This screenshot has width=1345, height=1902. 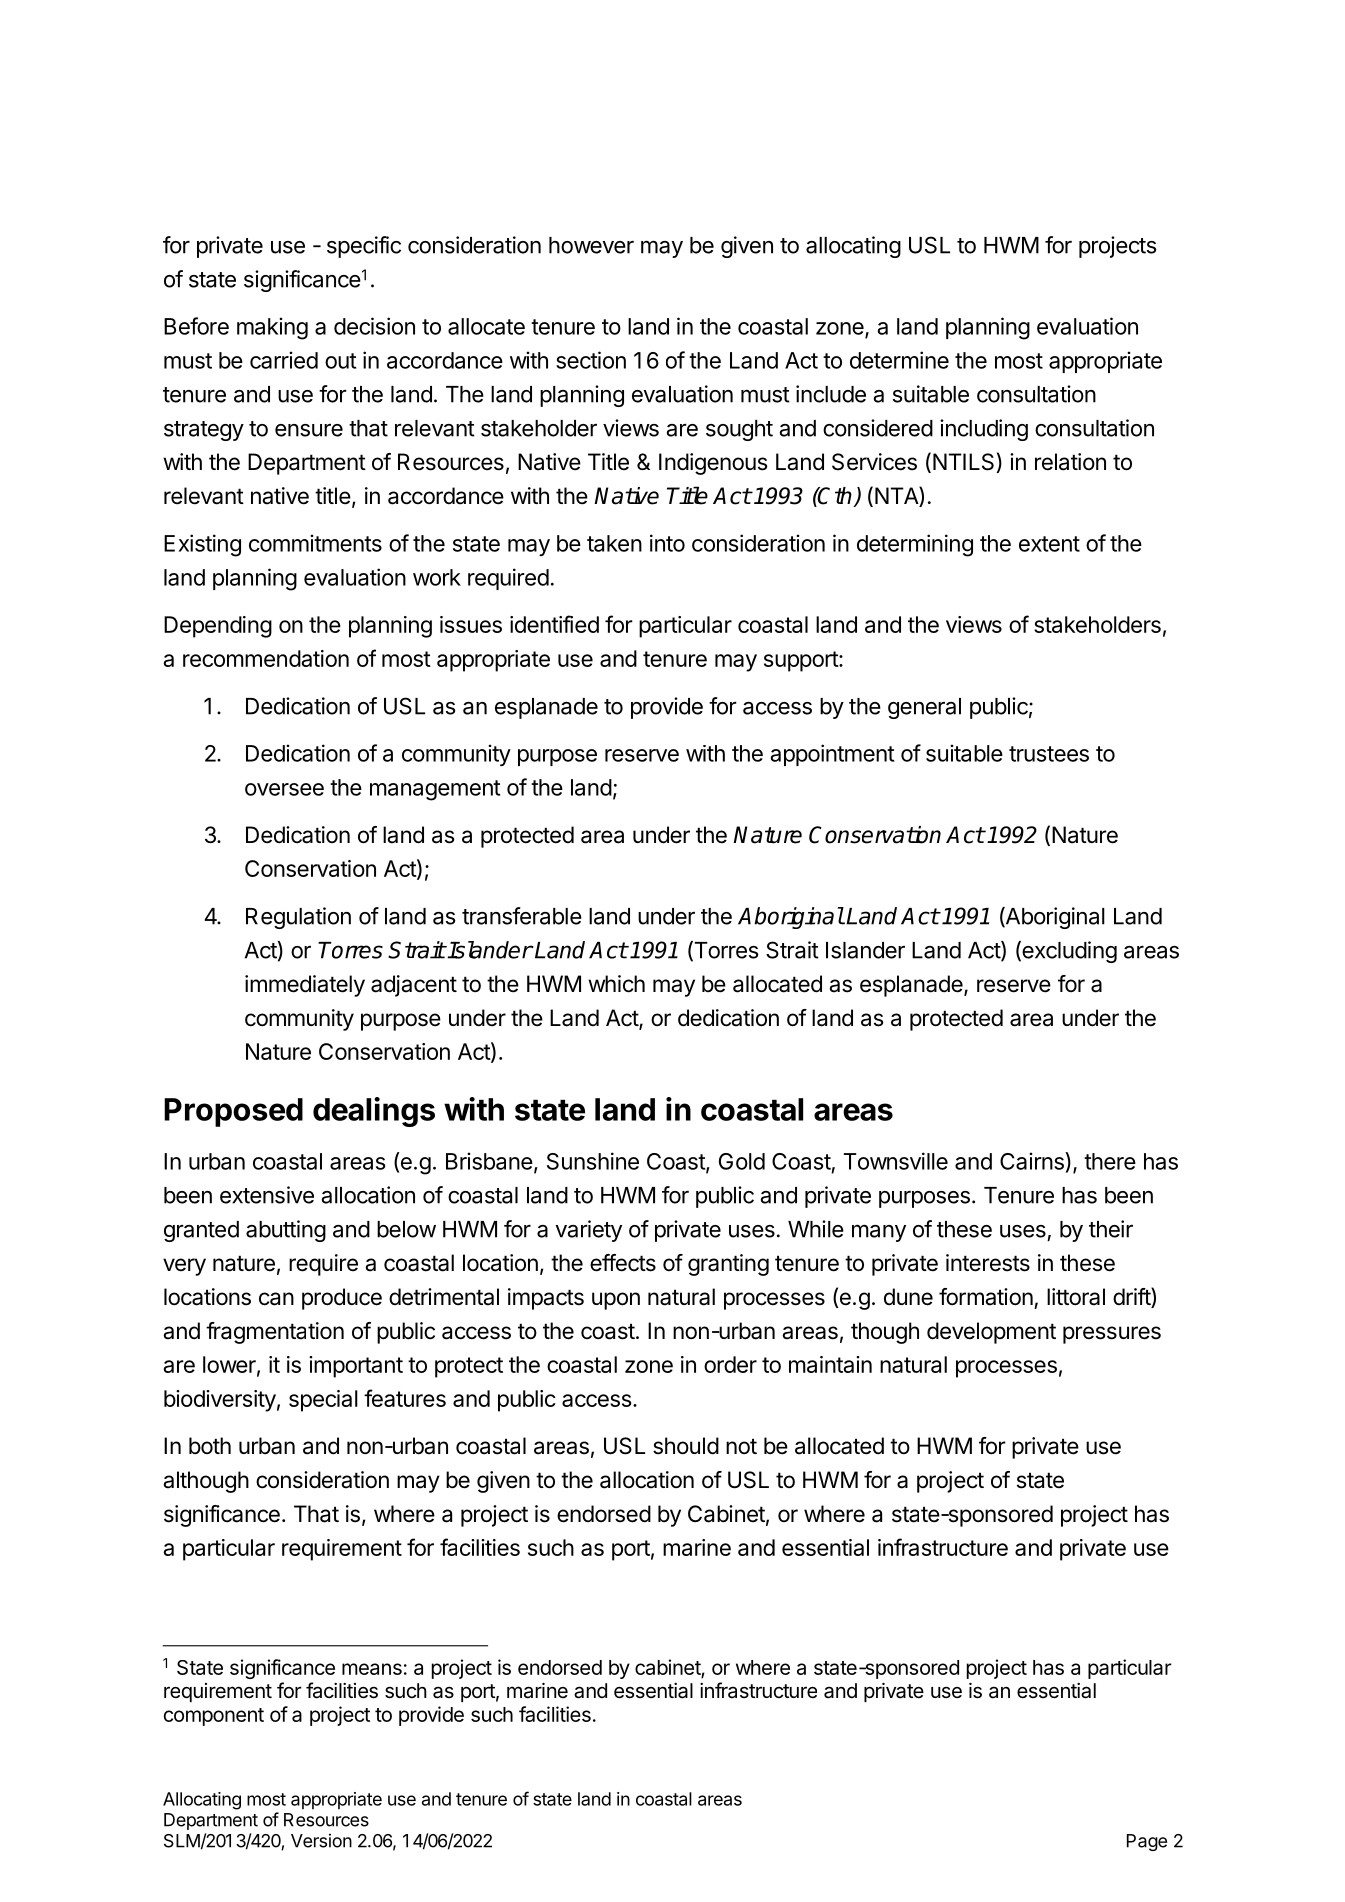 What do you see at coordinates (1147, 1842) in the screenshot?
I see `Page` at bounding box center [1147, 1842].
